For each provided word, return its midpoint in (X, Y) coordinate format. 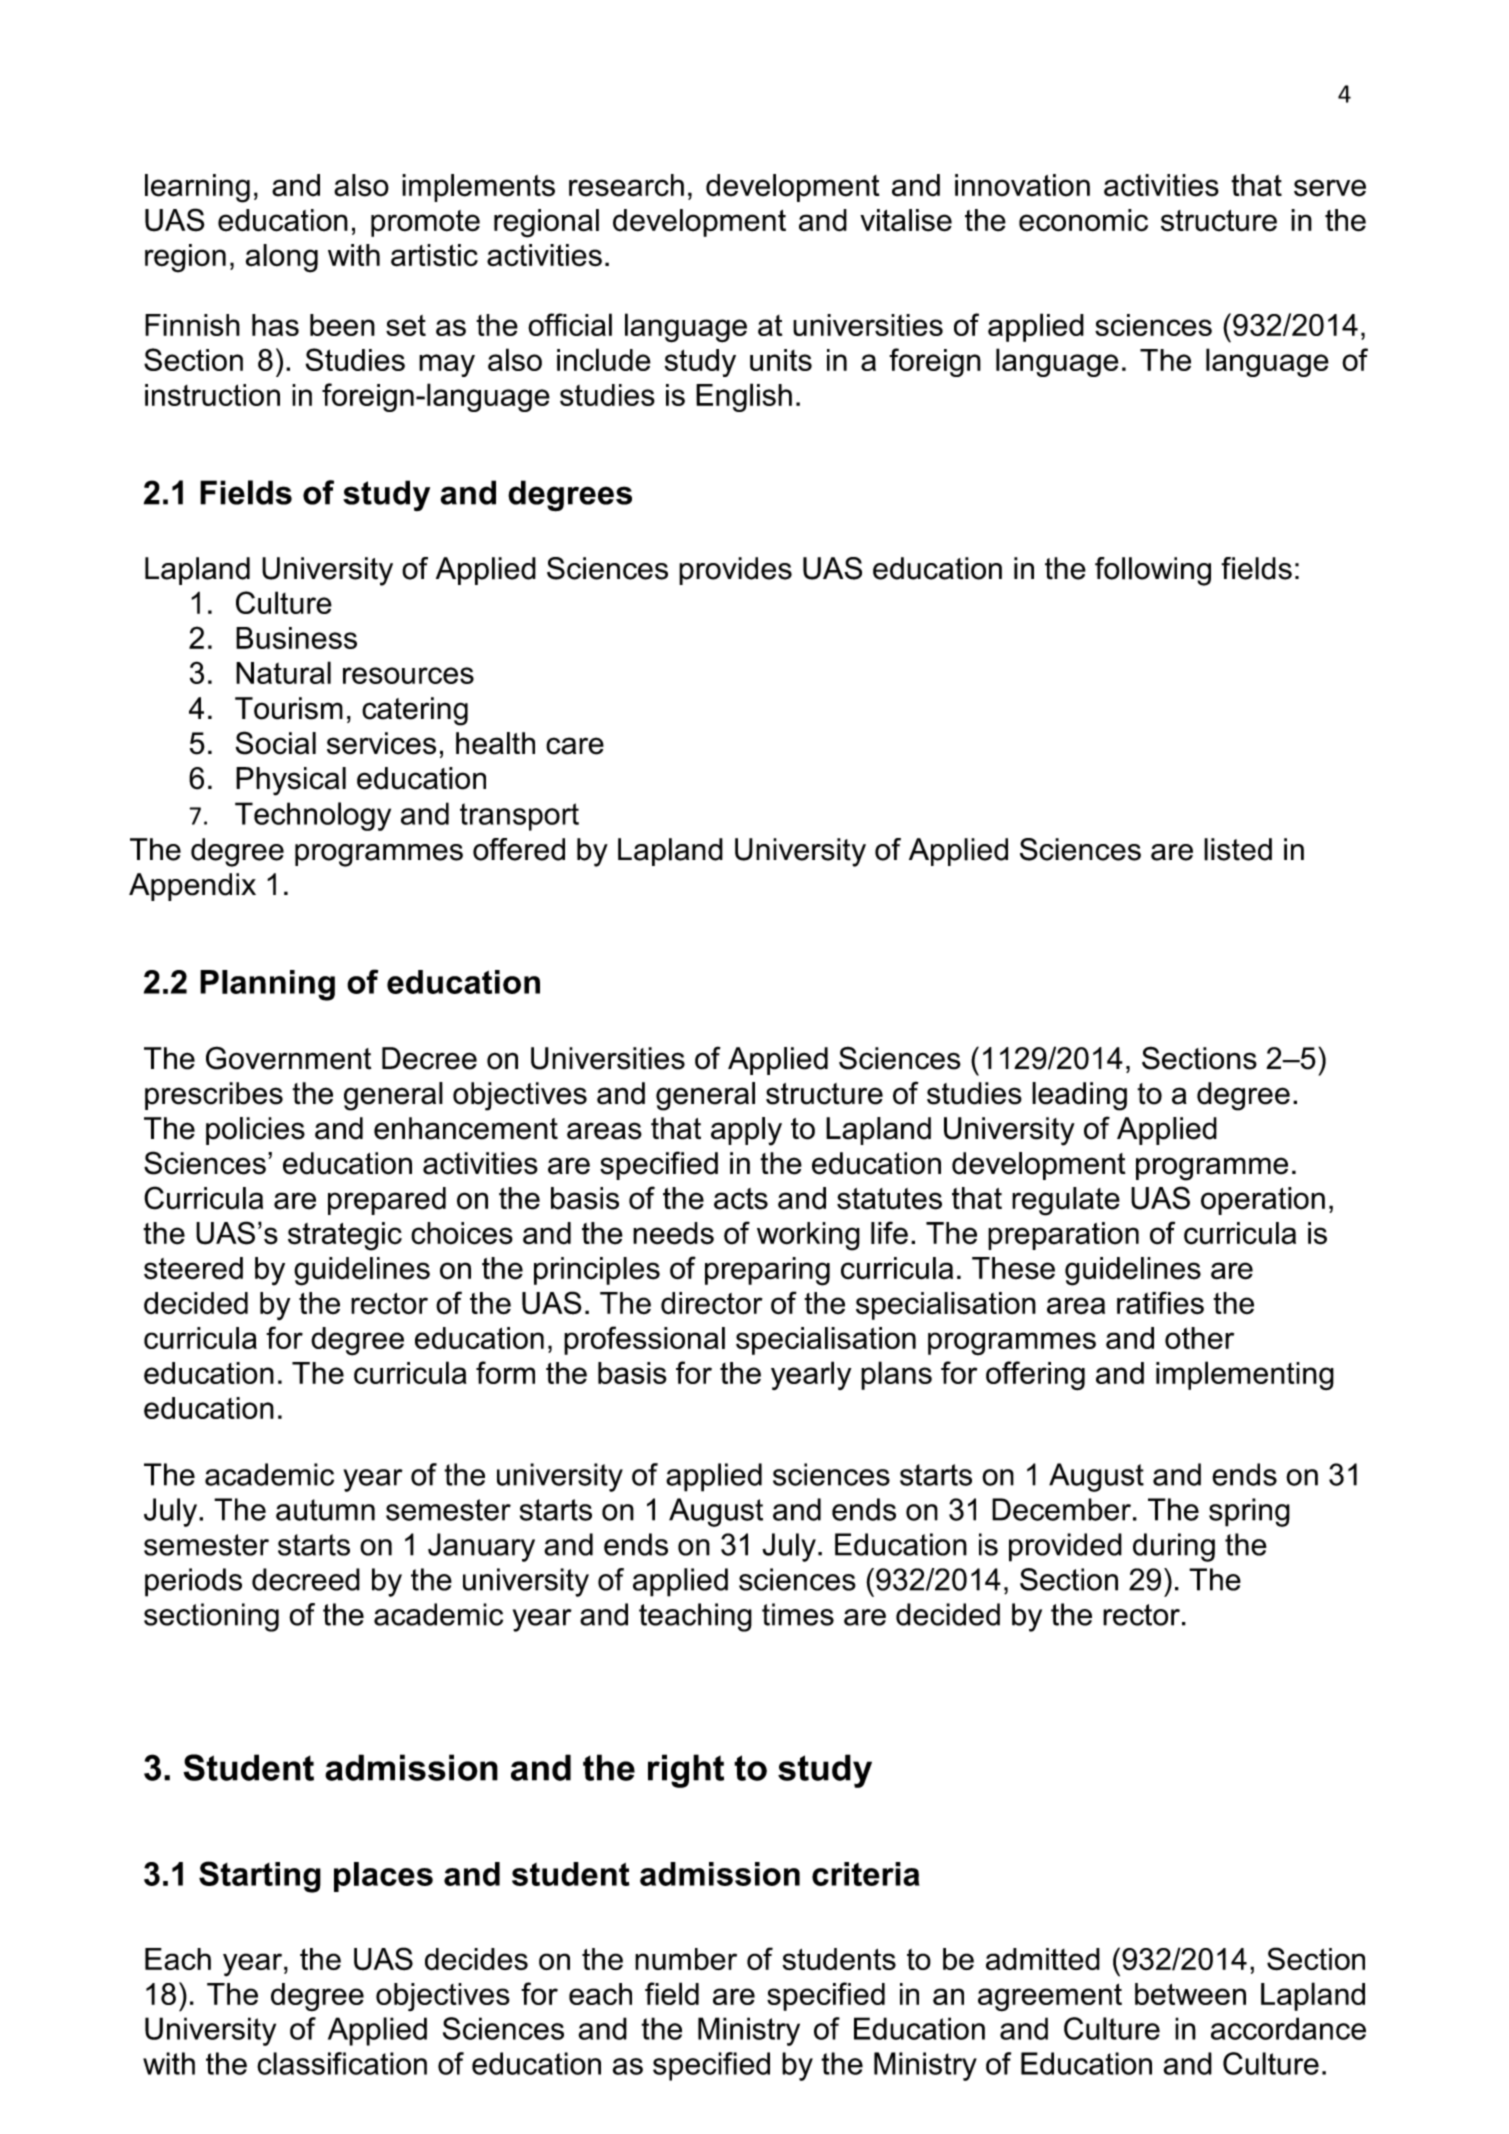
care (575, 746)
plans (896, 1375)
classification (342, 2063)
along (282, 258)
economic (1083, 220)
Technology (313, 816)
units (781, 360)
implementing (1245, 1375)
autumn (325, 1510)
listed (1238, 849)
